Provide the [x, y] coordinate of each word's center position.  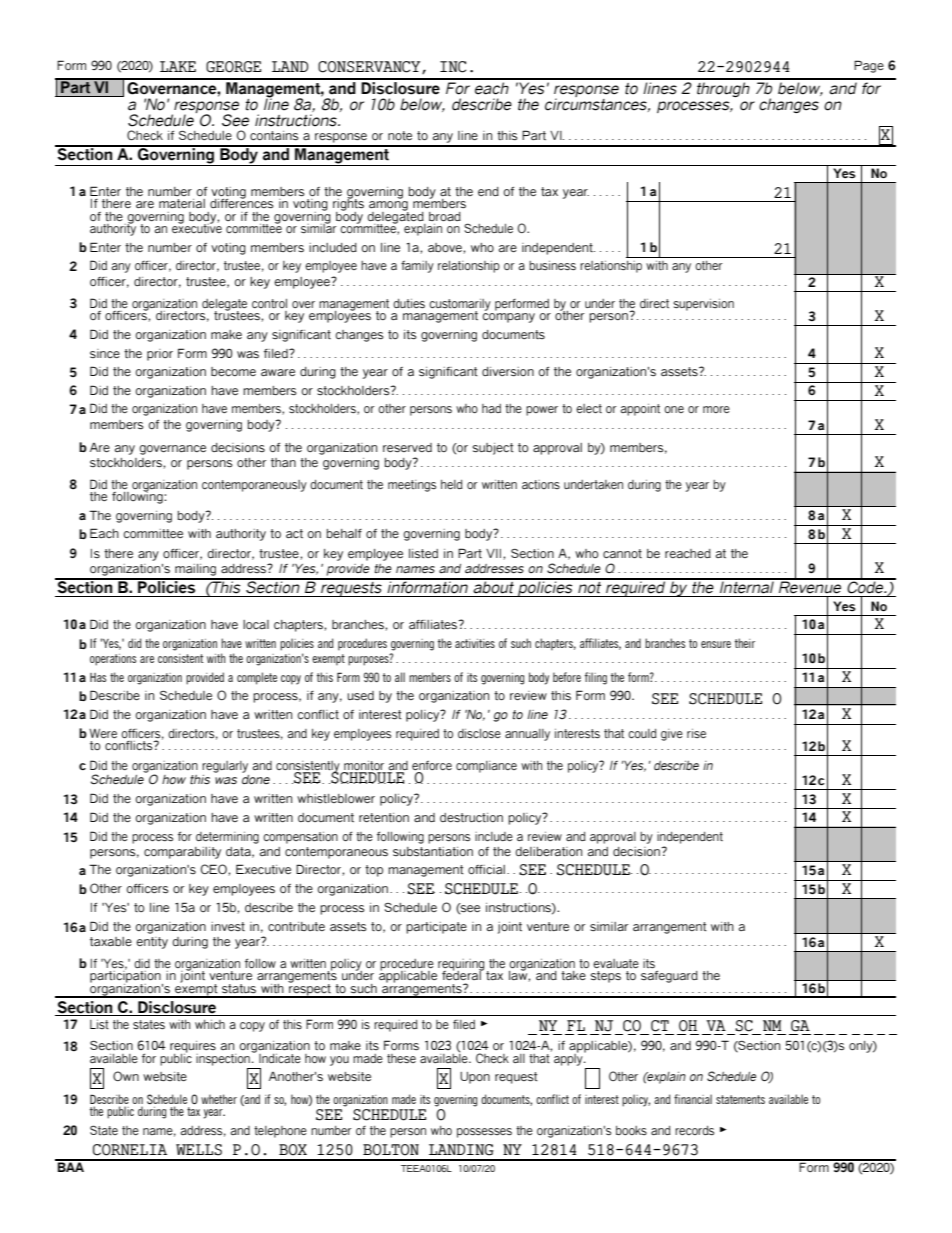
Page [869, 66]
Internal [747, 586]
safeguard [669, 977]
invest [228, 926]
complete [257, 678]
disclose [479, 734]
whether [219, 1099]
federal [462, 974]
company [508, 318]
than [283, 462]
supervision [703, 305]
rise [696, 733]
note [400, 135]
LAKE [178, 66]
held [452, 484]
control [269, 303]
